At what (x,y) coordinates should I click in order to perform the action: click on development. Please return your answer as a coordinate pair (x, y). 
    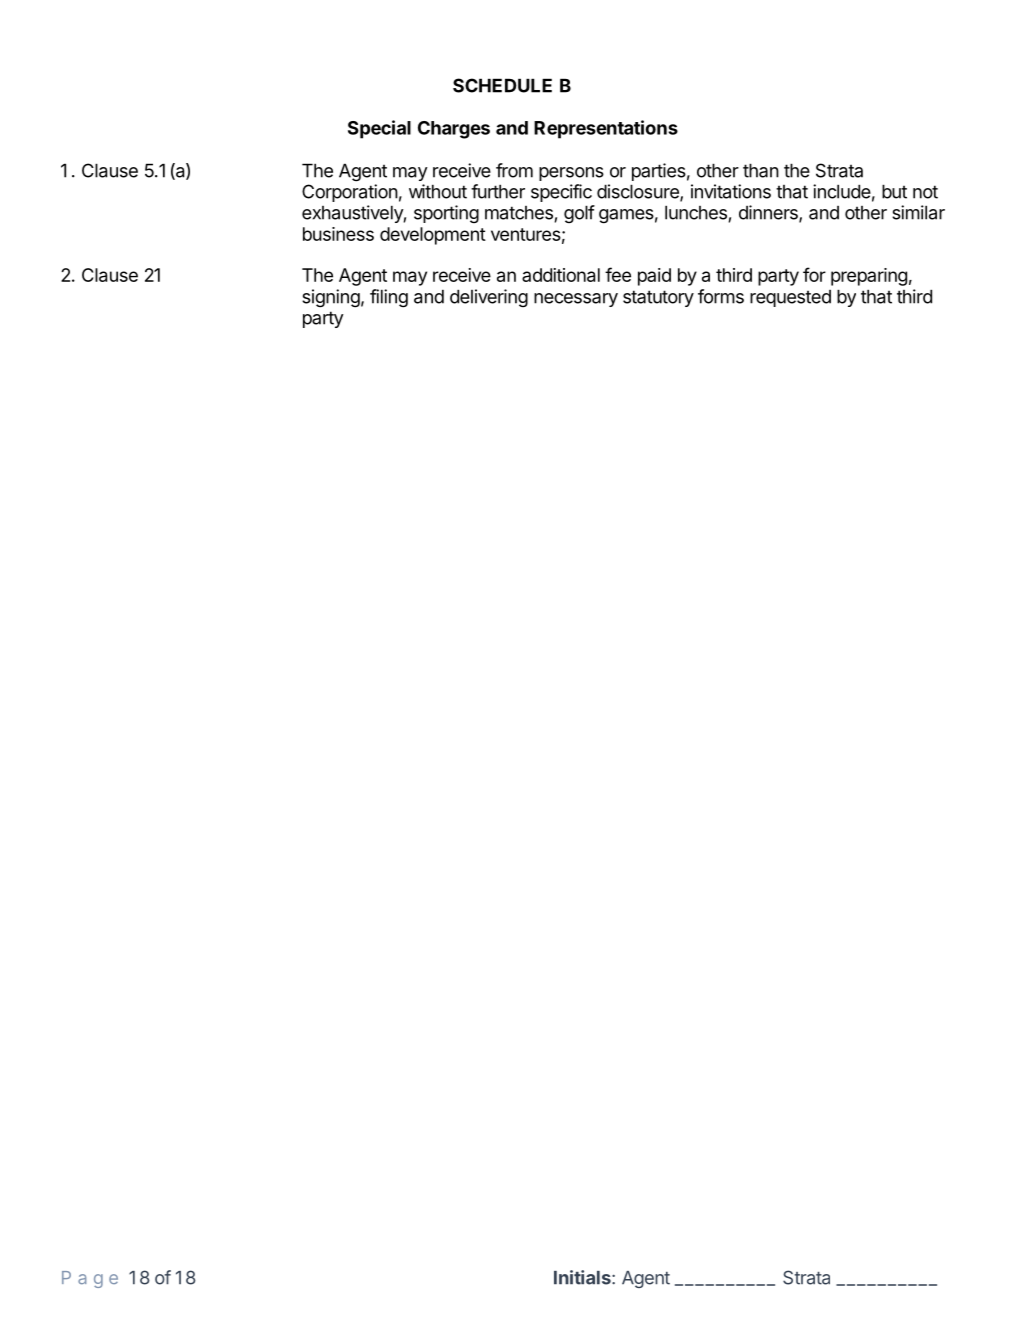
    Looking at the image, I should click on (433, 236).
